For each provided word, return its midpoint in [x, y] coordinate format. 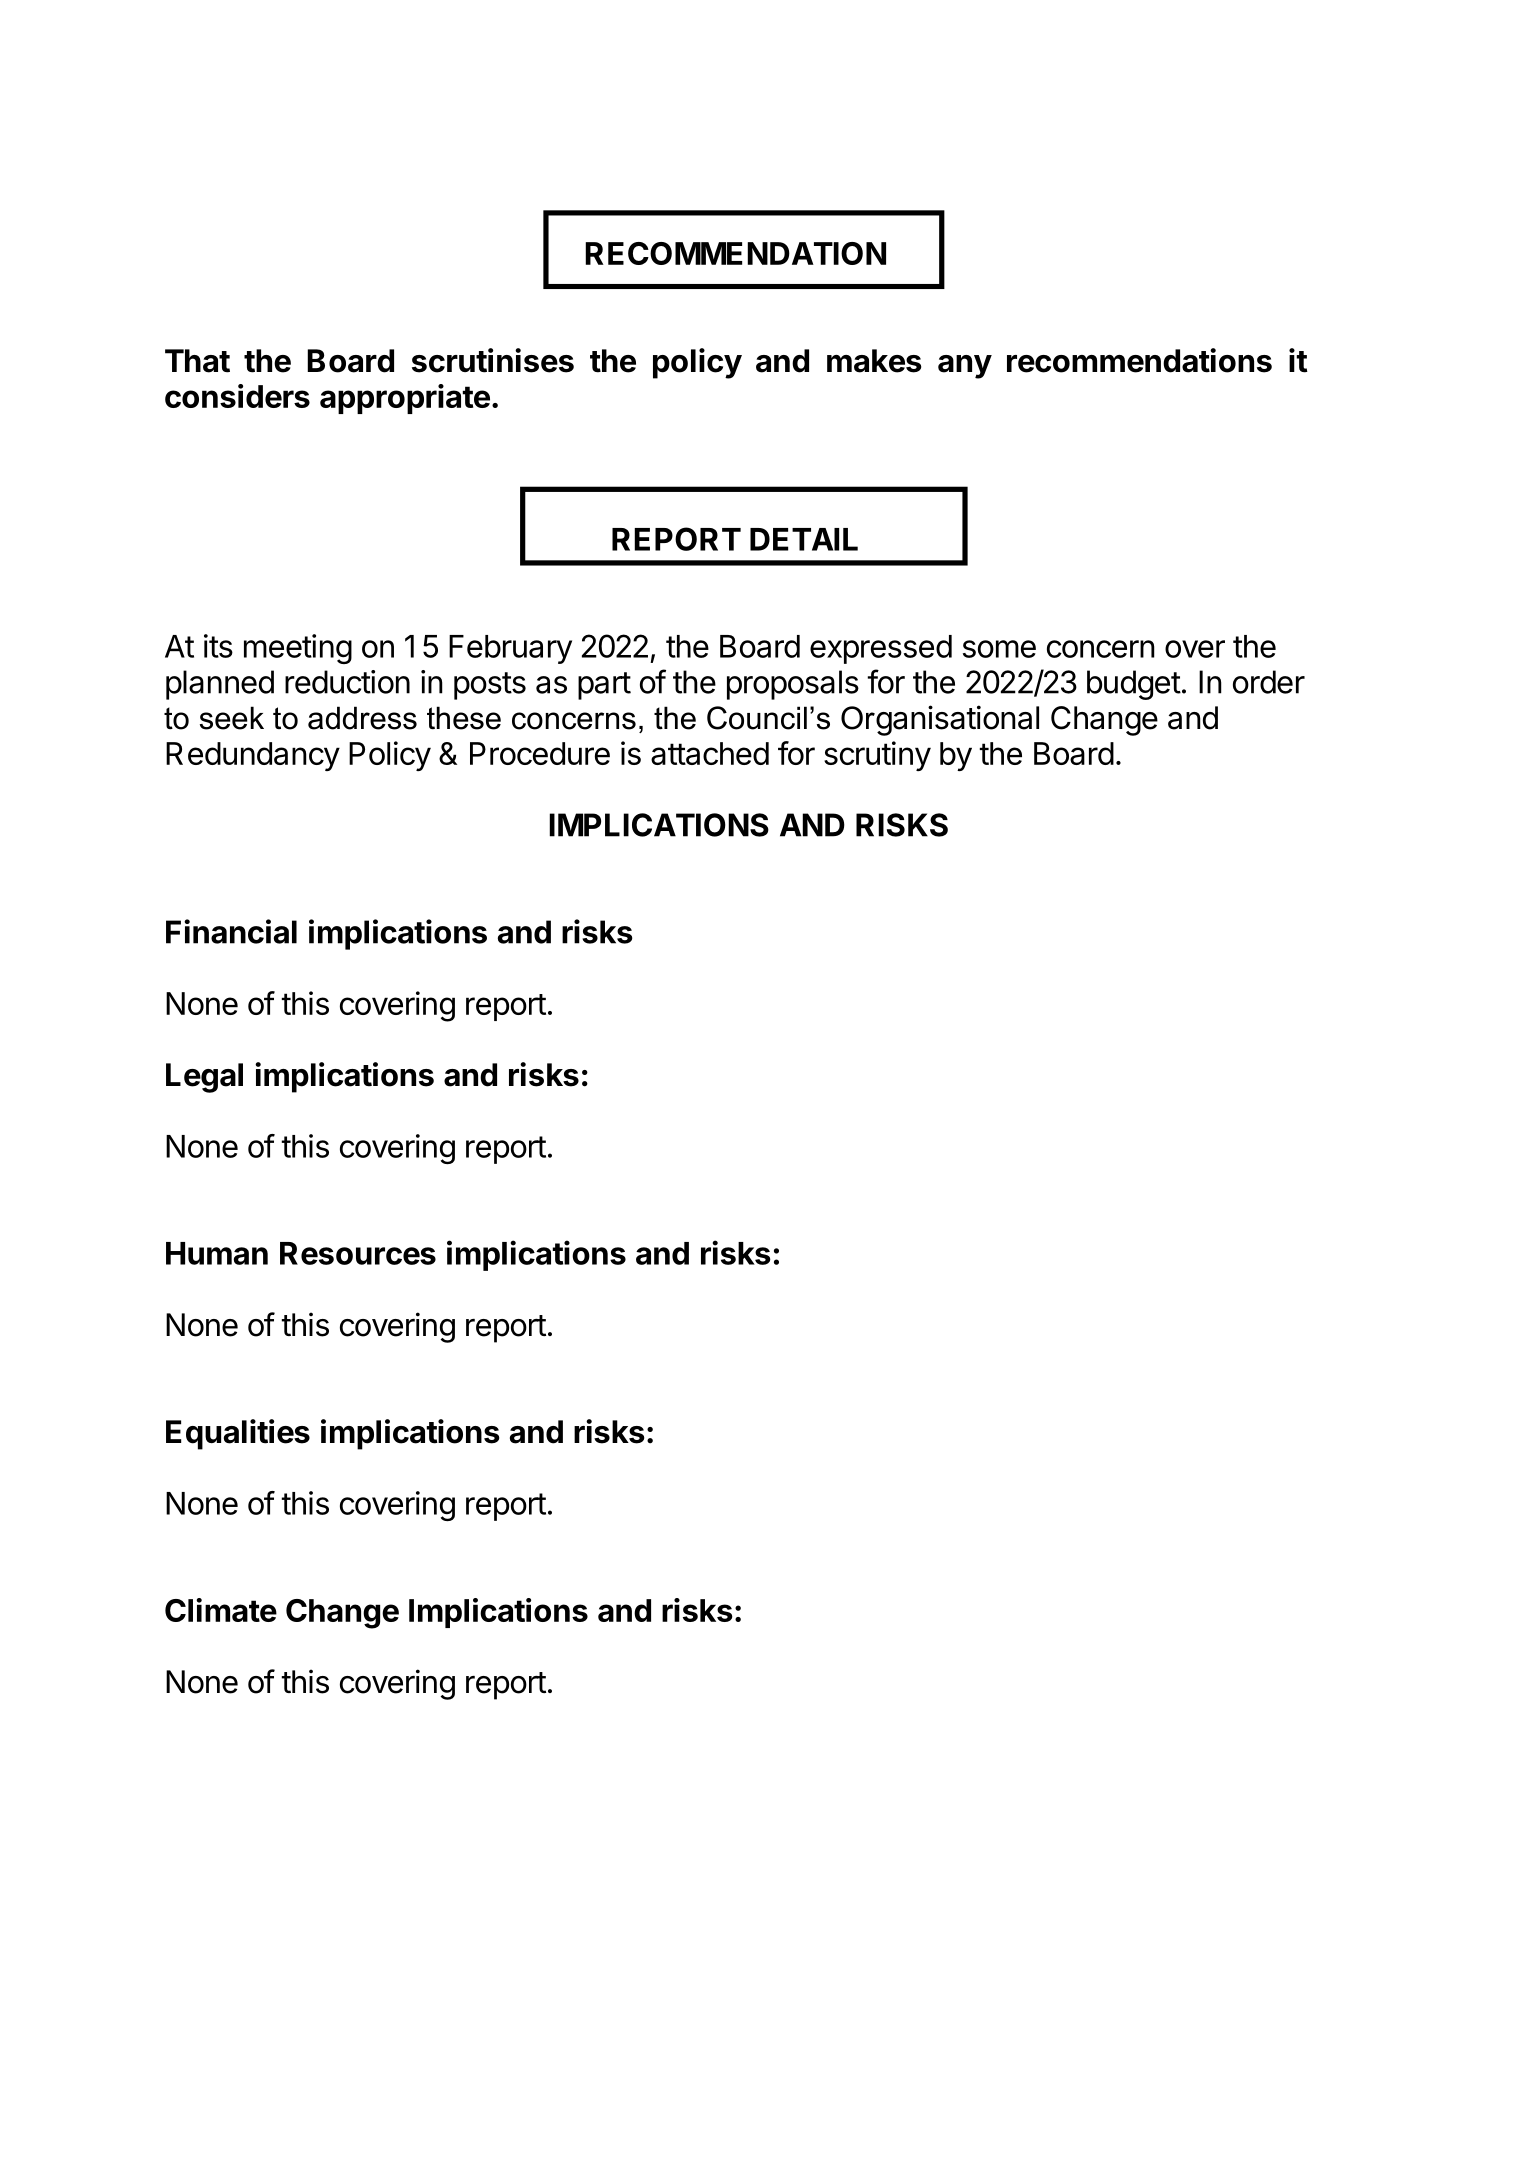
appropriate [405, 399]
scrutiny [877, 756]
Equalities [238, 1434]
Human [217, 1253]
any [965, 367]
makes [874, 361]
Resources [358, 1253]
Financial [231, 931]
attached [710, 753]
